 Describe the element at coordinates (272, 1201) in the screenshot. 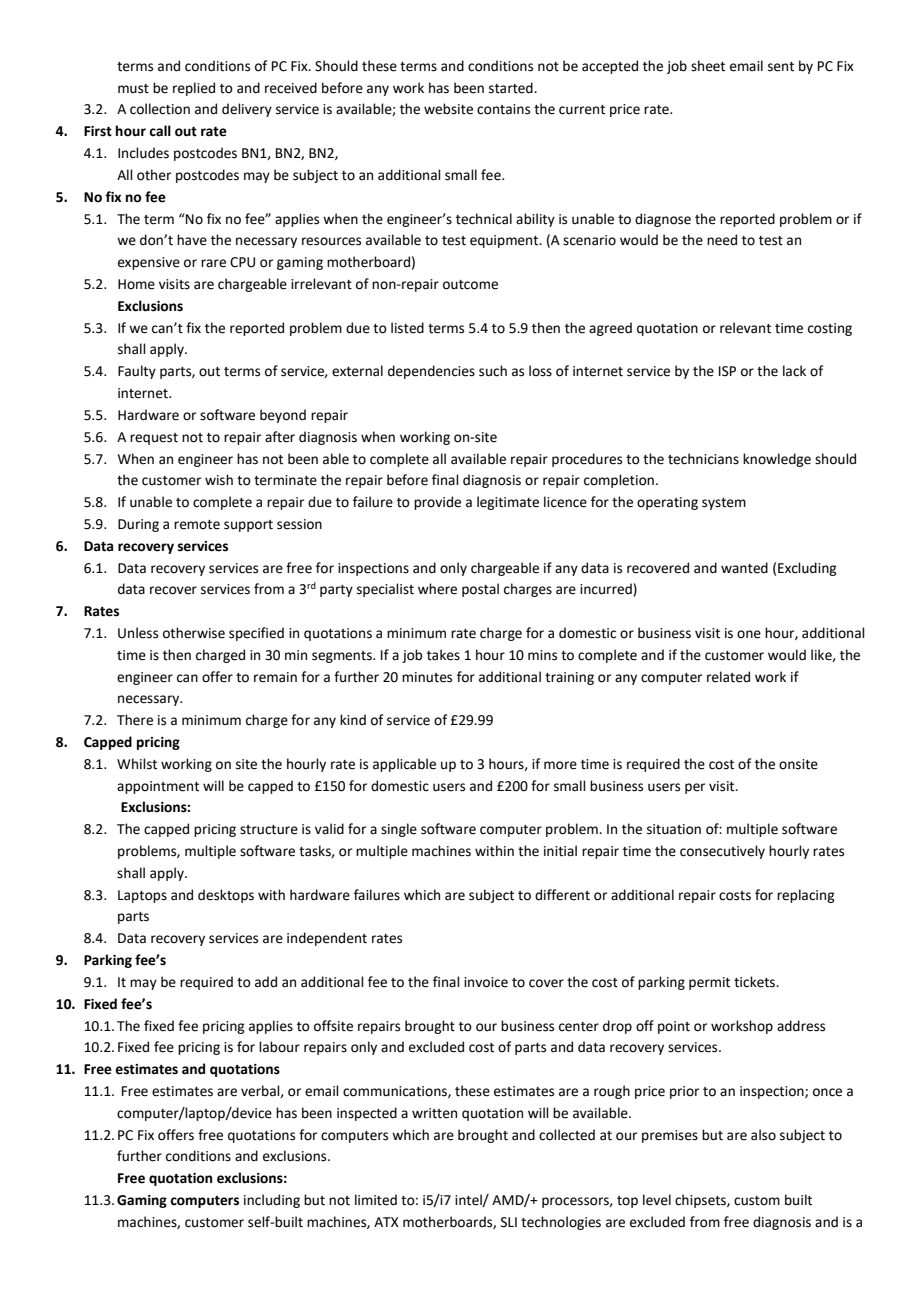

I see `including` at that location.
